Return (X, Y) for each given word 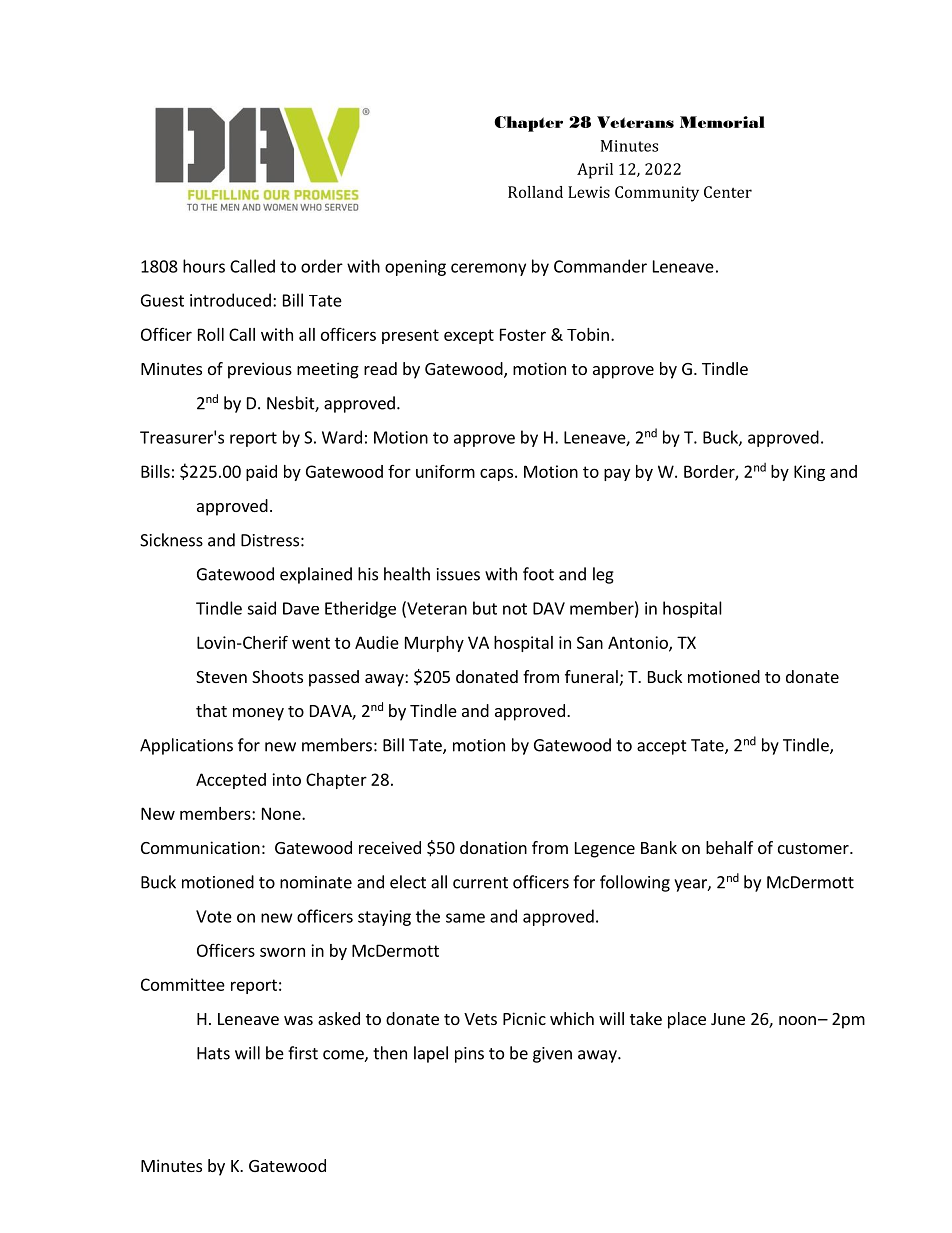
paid (261, 473)
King (809, 473)
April (595, 171)
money (258, 714)
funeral (591, 676)
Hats (213, 1053)
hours (204, 266)
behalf (729, 847)
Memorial (722, 122)
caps (498, 474)
